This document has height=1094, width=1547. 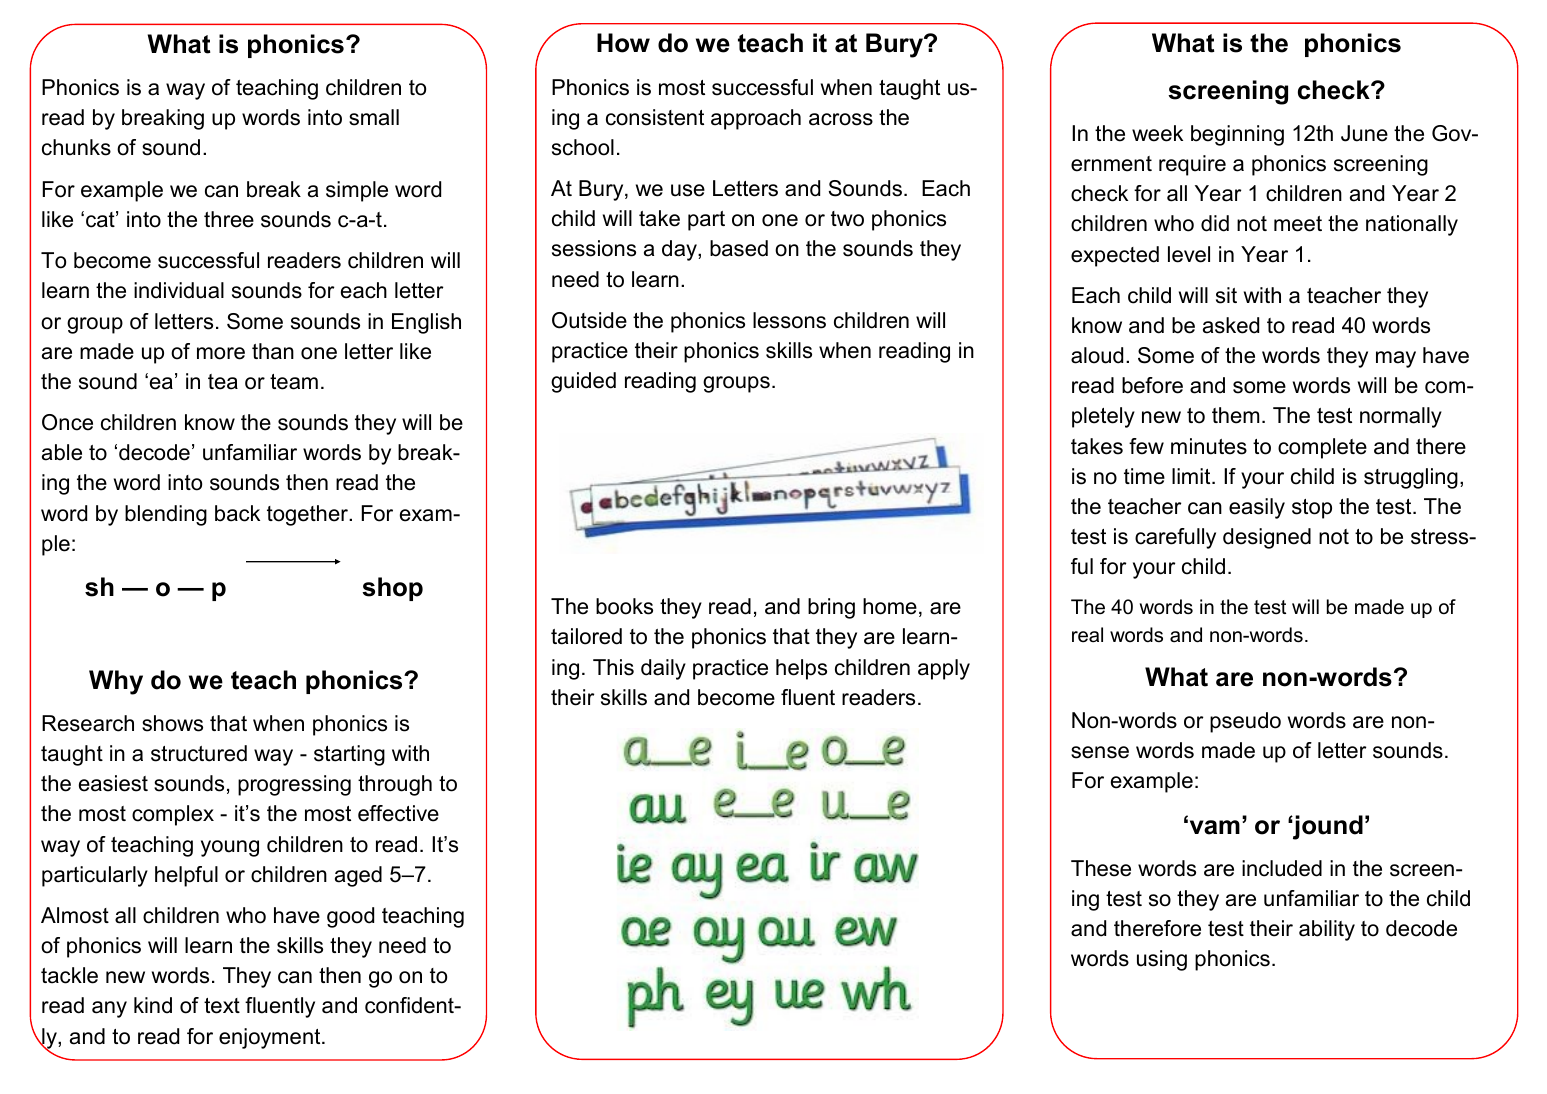 I want to click on guided, so click(x=583, y=382).
